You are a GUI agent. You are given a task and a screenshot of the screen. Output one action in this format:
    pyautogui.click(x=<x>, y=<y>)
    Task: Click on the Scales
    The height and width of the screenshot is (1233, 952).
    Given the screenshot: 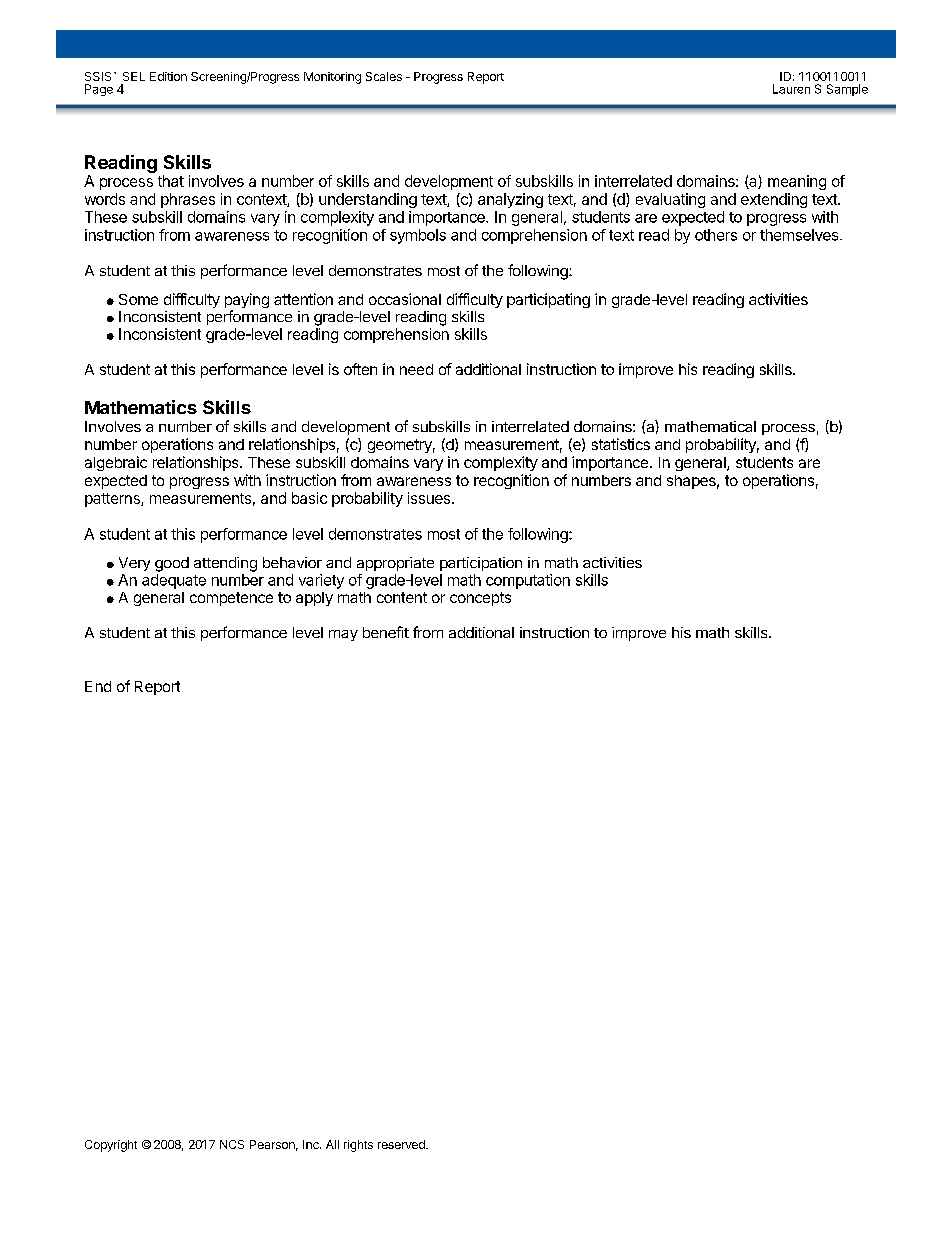 What is the action you would take?
    pyautogui.click(x=384, y=76)
